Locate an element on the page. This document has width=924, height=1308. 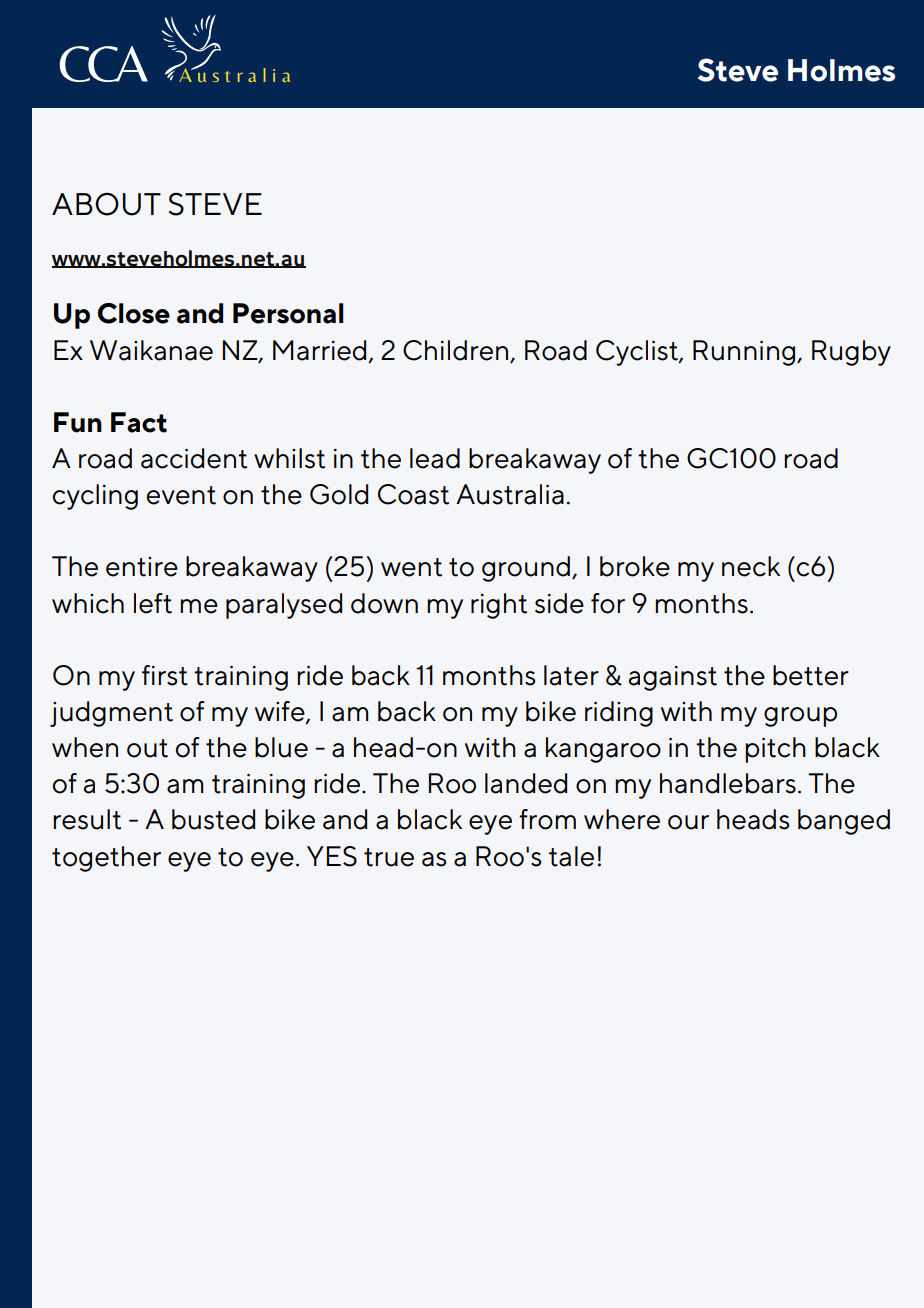
Running is located at coordinates (745, 353).
